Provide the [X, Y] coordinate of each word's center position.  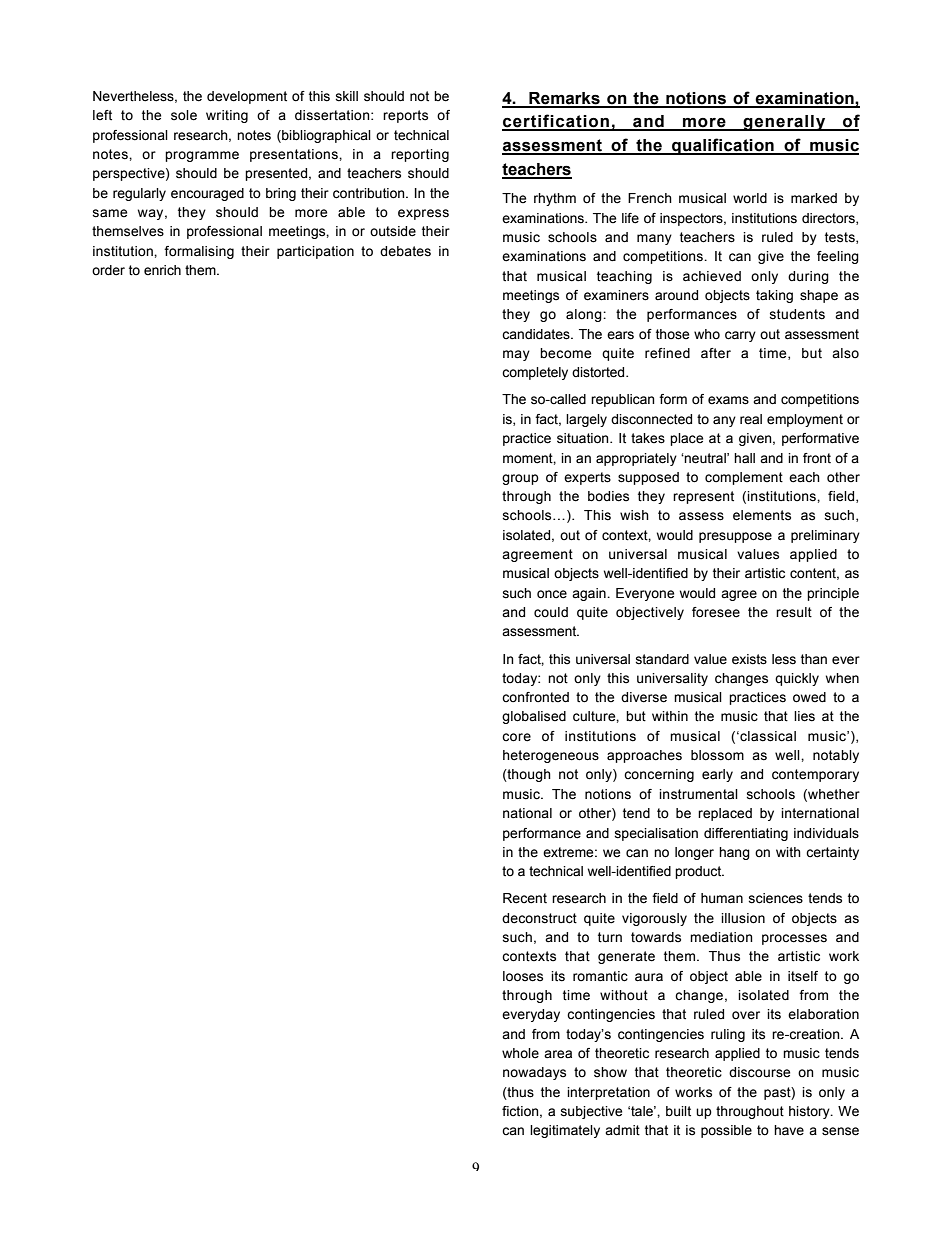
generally [785, 123]
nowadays [534, 1073]
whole [520, 1053]
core [516, 737]
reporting [420, 155]
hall [744, 458]
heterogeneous [551, 756]
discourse [759, 1072]
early [717, 775]
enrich [162, 270]
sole [184, 115]
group [520, 479]
